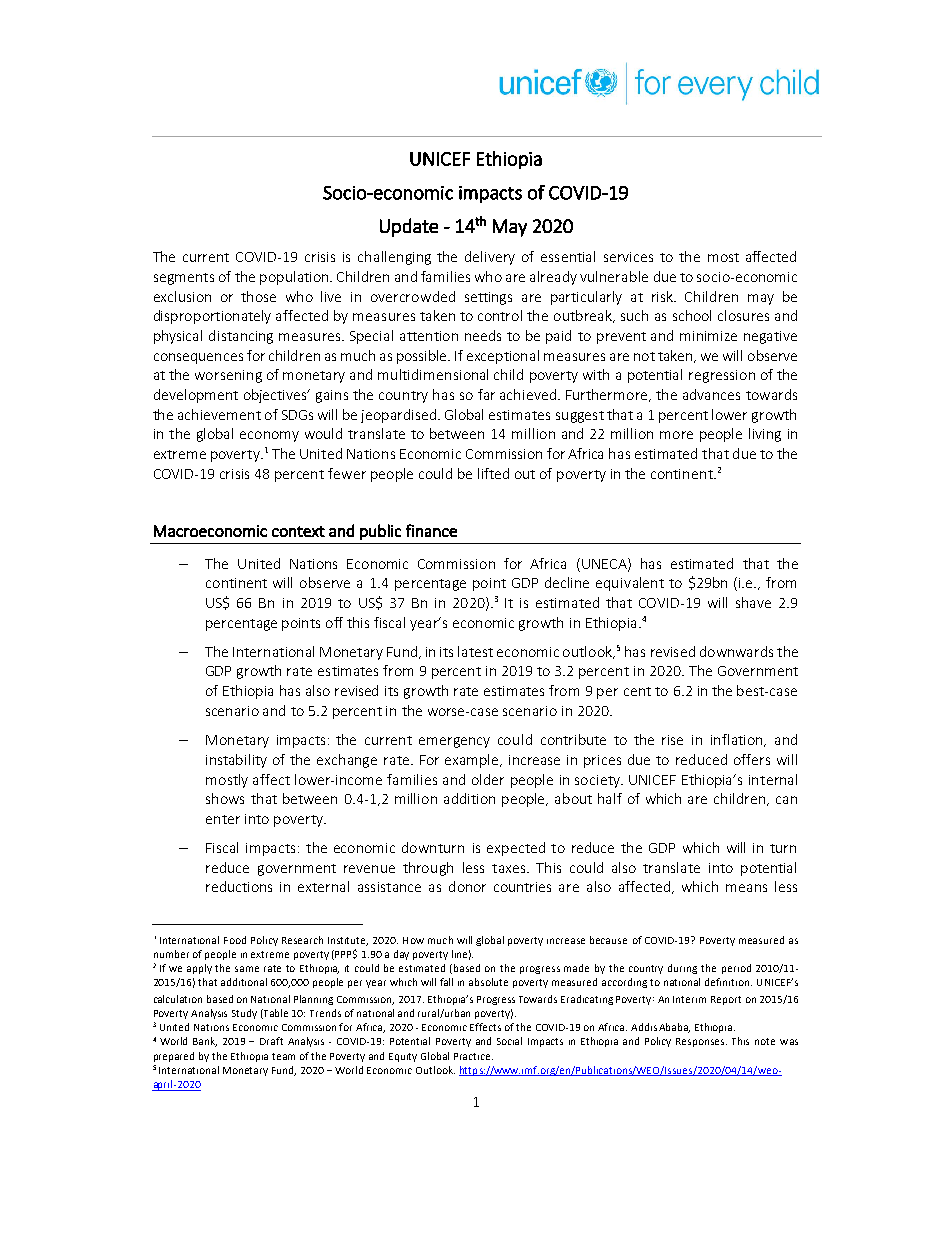 The width and height of the page is (952, 1233). I want to click on latest, so click(475, 651).
